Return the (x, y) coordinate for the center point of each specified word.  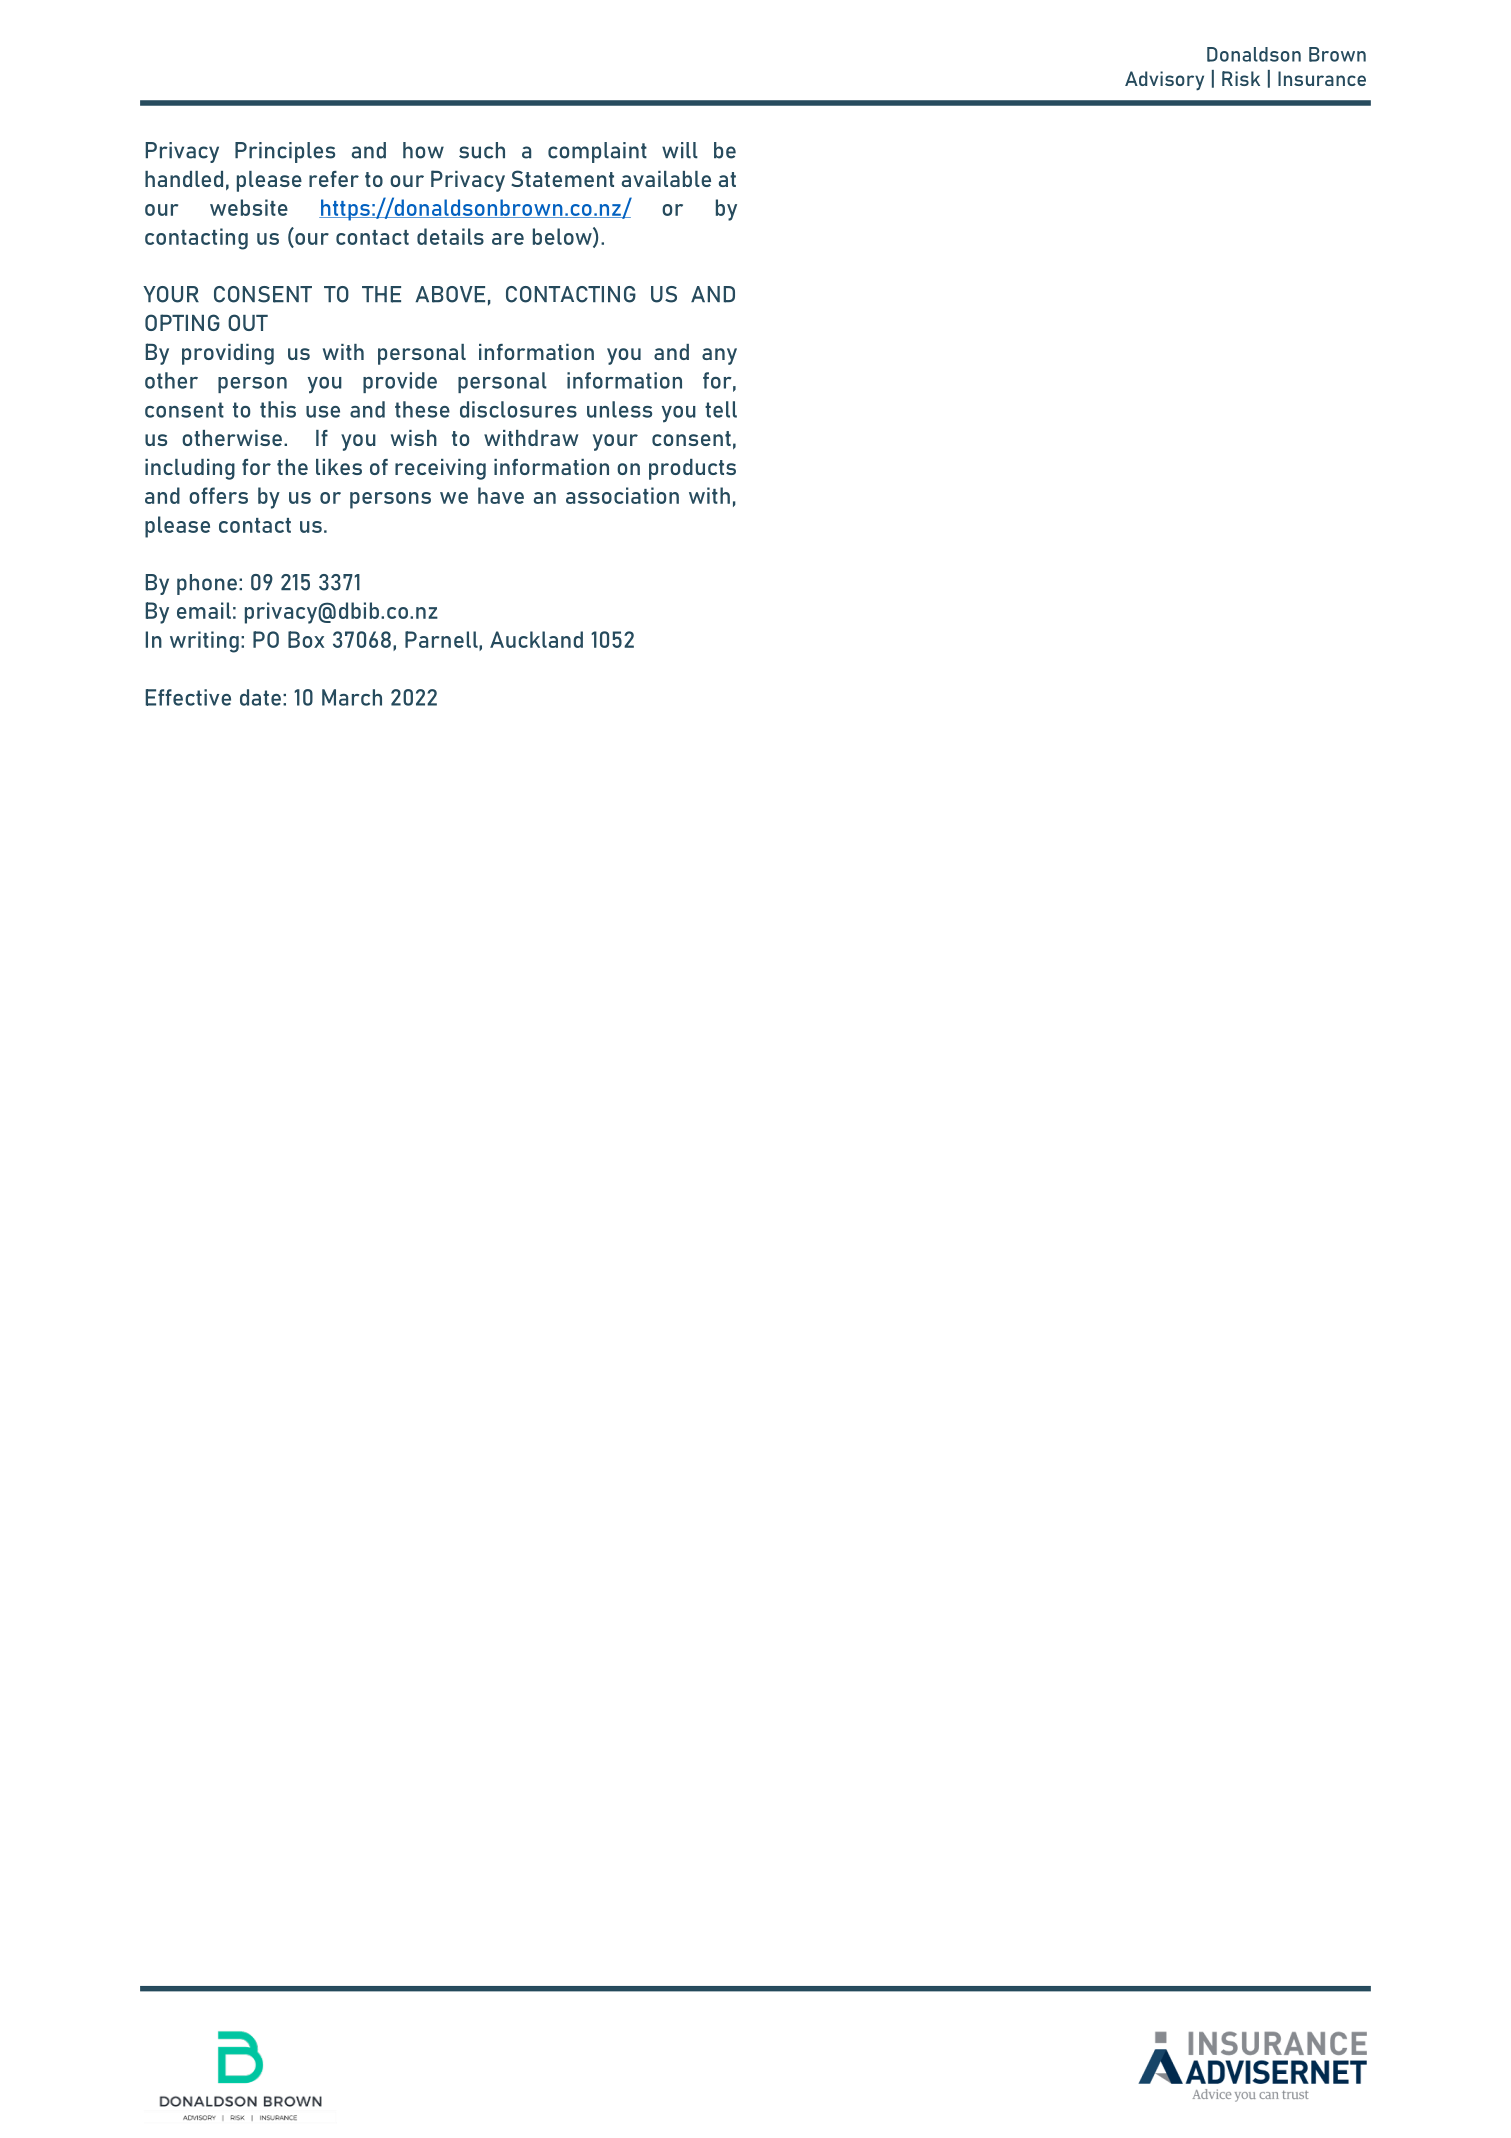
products (692, 469)
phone (207, 584)
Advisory (1164, 81)
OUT (248, 322)
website (249, 207)
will (680, 150)
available (666, 179)
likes (339, 467)
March (352, 697)
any (719, 356)
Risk (1241, 78)
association (622, 495)
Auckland (536, 639)
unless (619, 409)
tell (721, 409)
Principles (285, 152)
